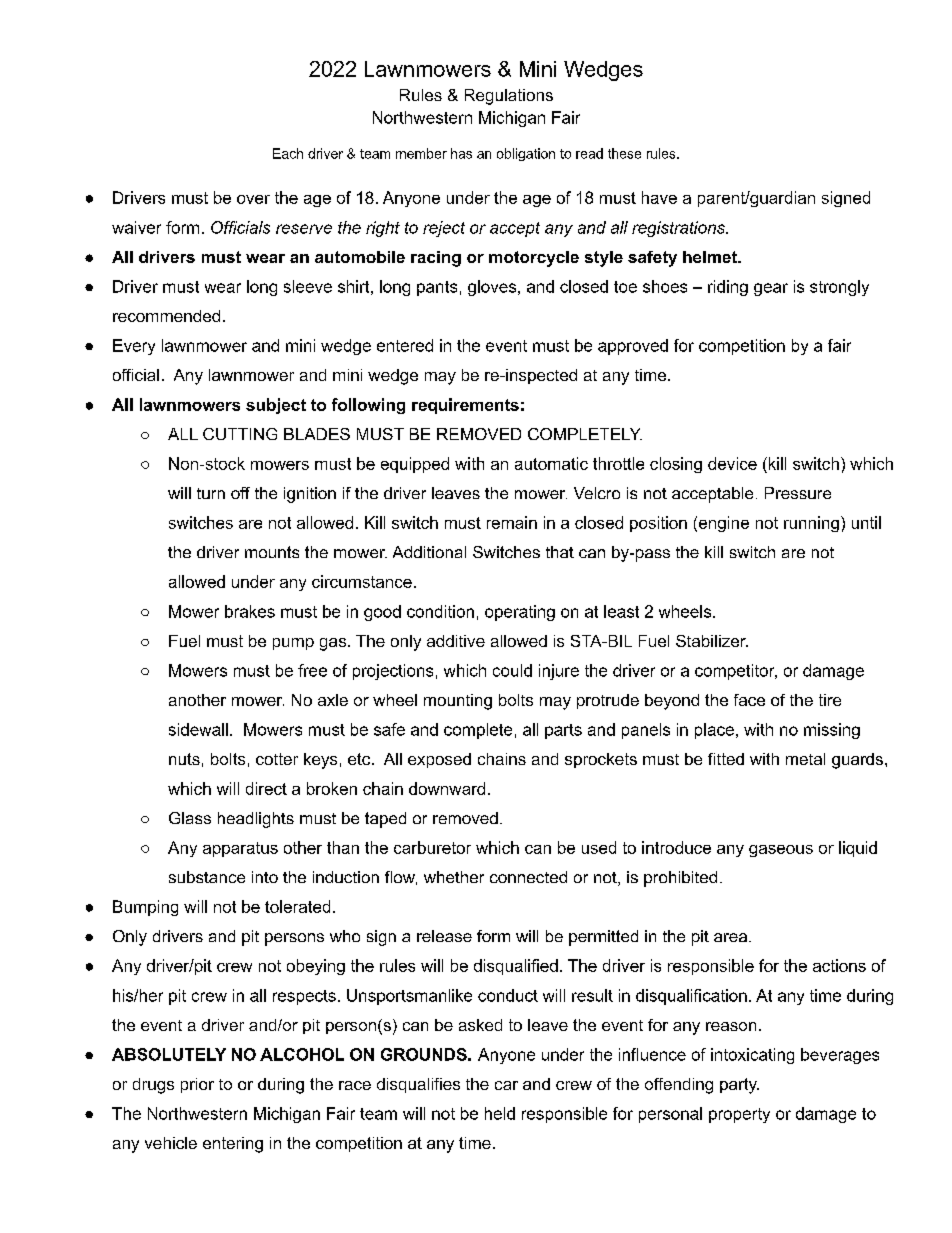 Image resolution: width=952 pixels, height=1233 pixels. I want to click on requirements, so click(465, 406).
